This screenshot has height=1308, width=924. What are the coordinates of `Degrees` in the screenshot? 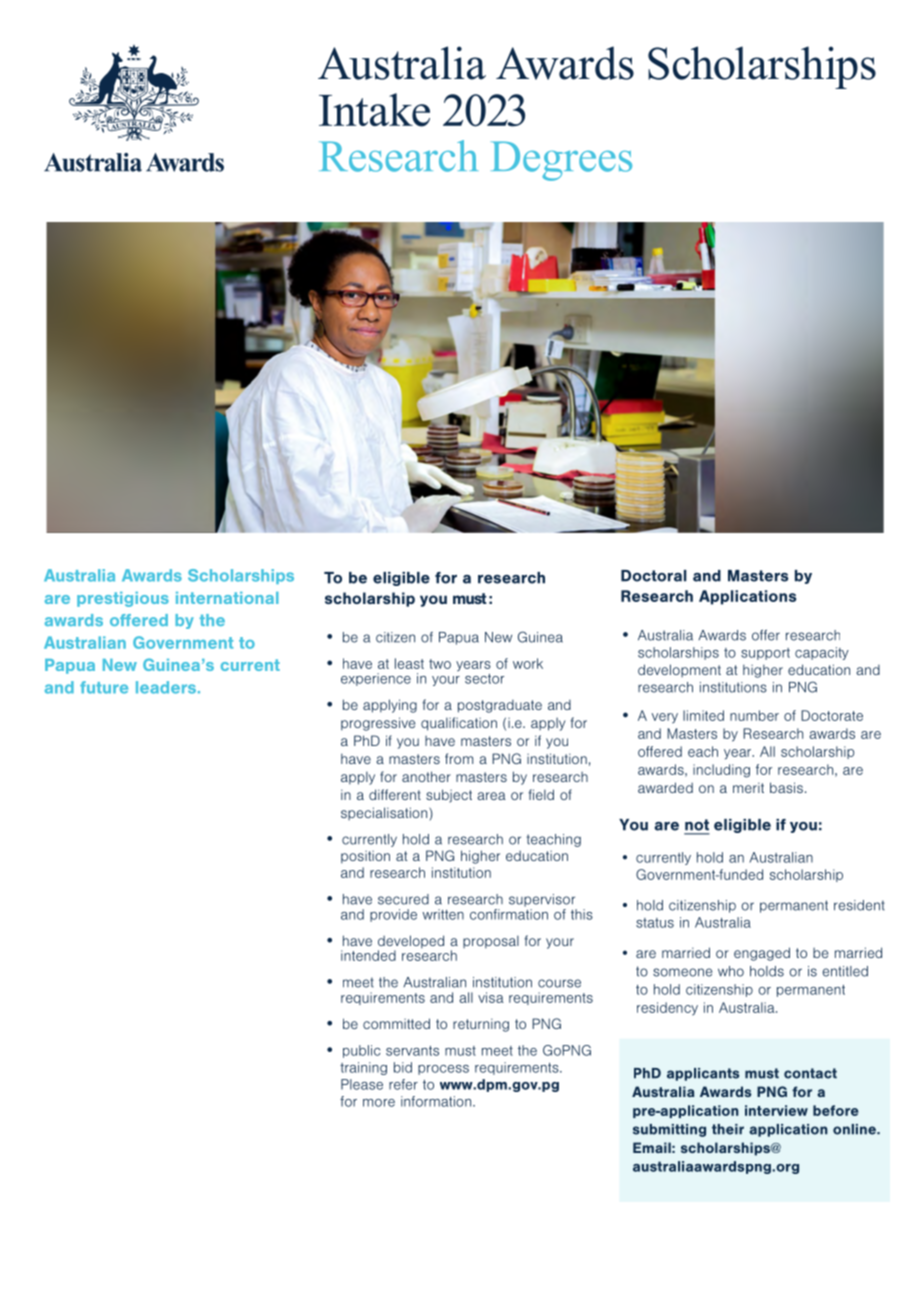 It's located at (561, 161).
